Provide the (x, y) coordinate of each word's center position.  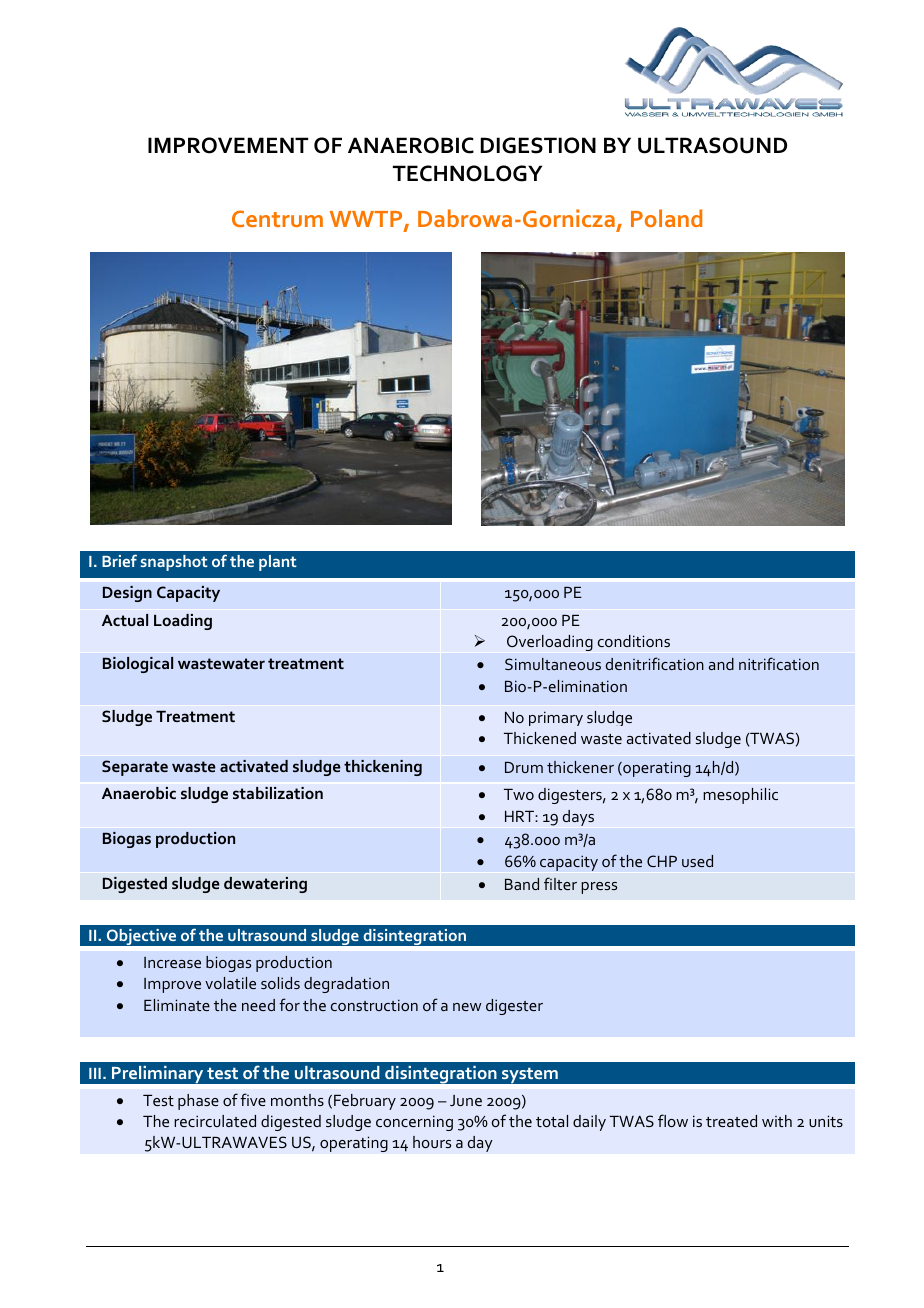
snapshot (174, 563)
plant (278, 563)
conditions (634, 641)
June (466, 1100)
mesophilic (740, 796)
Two (519, 794)
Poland (666, 218)
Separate (135, 768)
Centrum (277, 218)
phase (198, 1102)
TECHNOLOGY (467, 173)
